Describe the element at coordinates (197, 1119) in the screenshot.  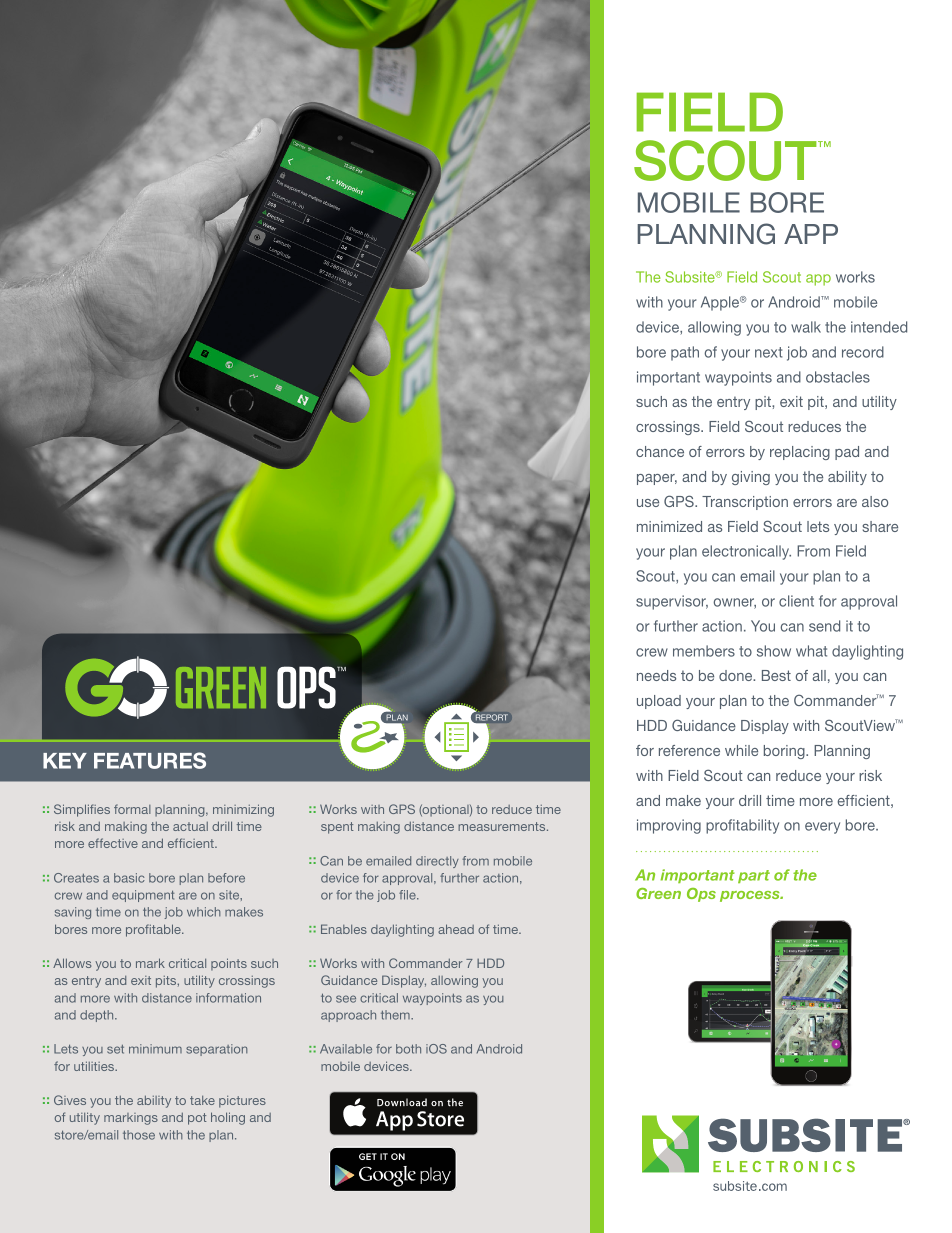
I see `pot` at that location.
